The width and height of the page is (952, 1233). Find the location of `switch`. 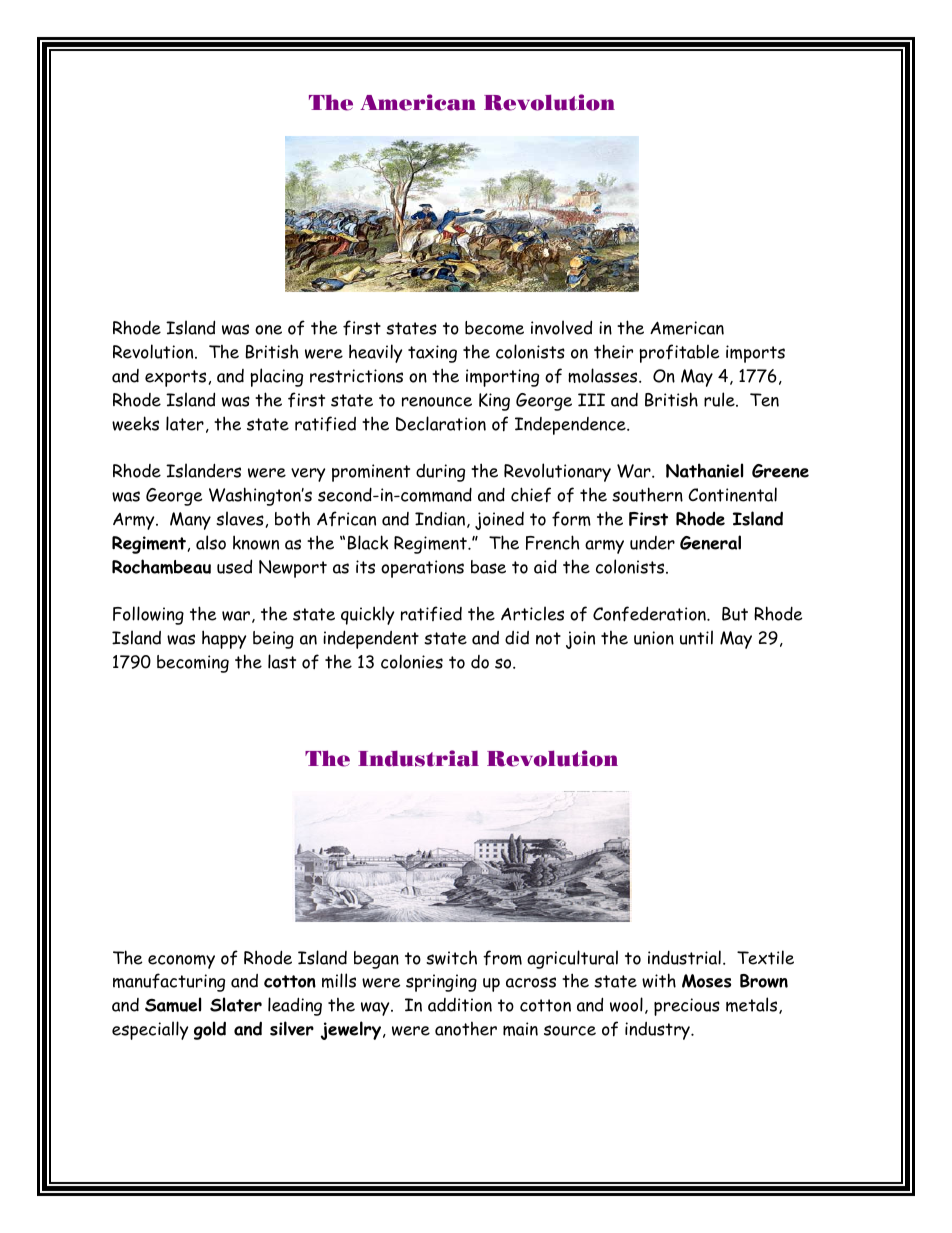

switch is located at coordinates (451, 957).
